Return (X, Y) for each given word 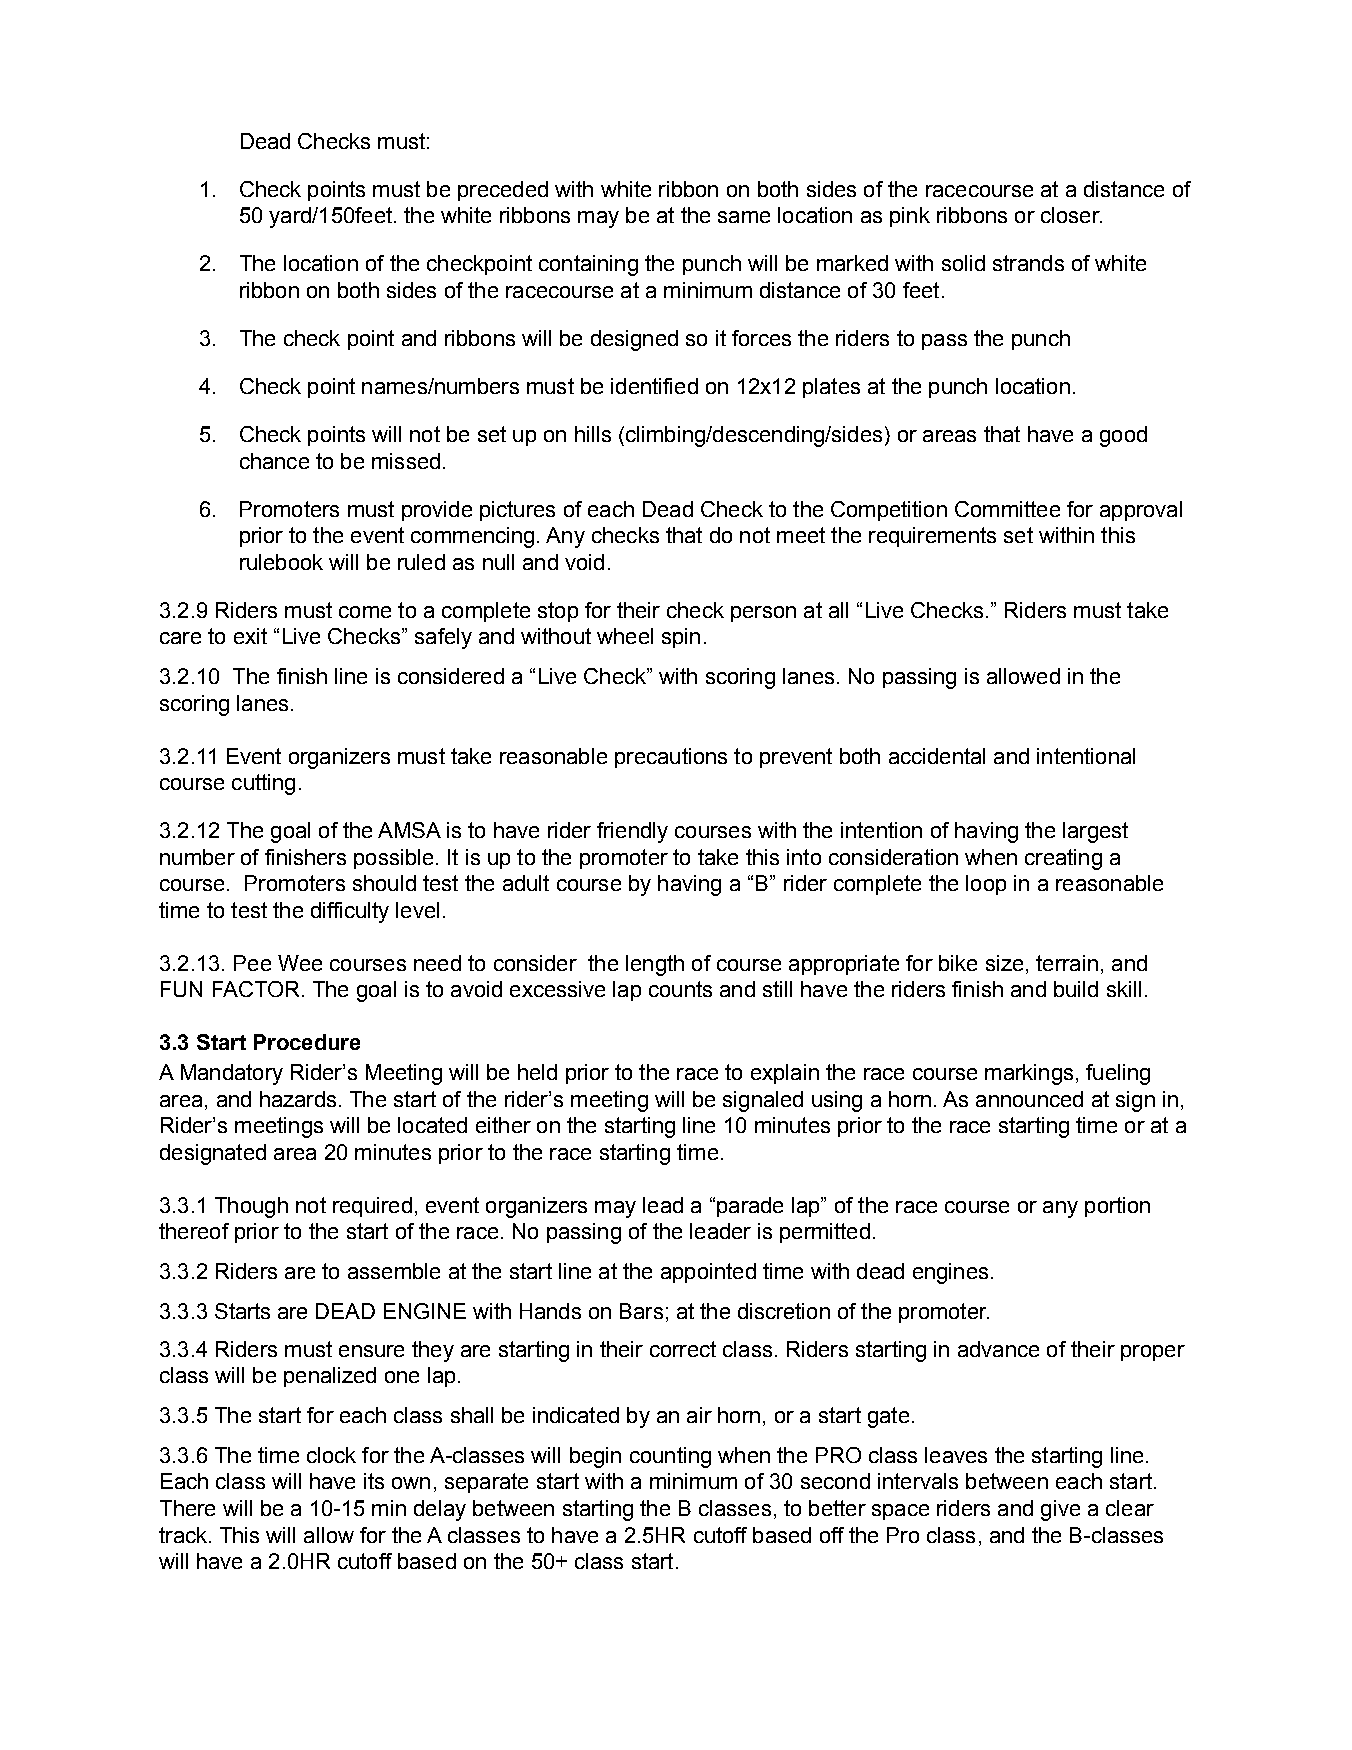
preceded (503, 191)
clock (331, 1455)
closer (1071, 215)
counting (670, 1457)
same (744, 217)
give (1060, 1510)
